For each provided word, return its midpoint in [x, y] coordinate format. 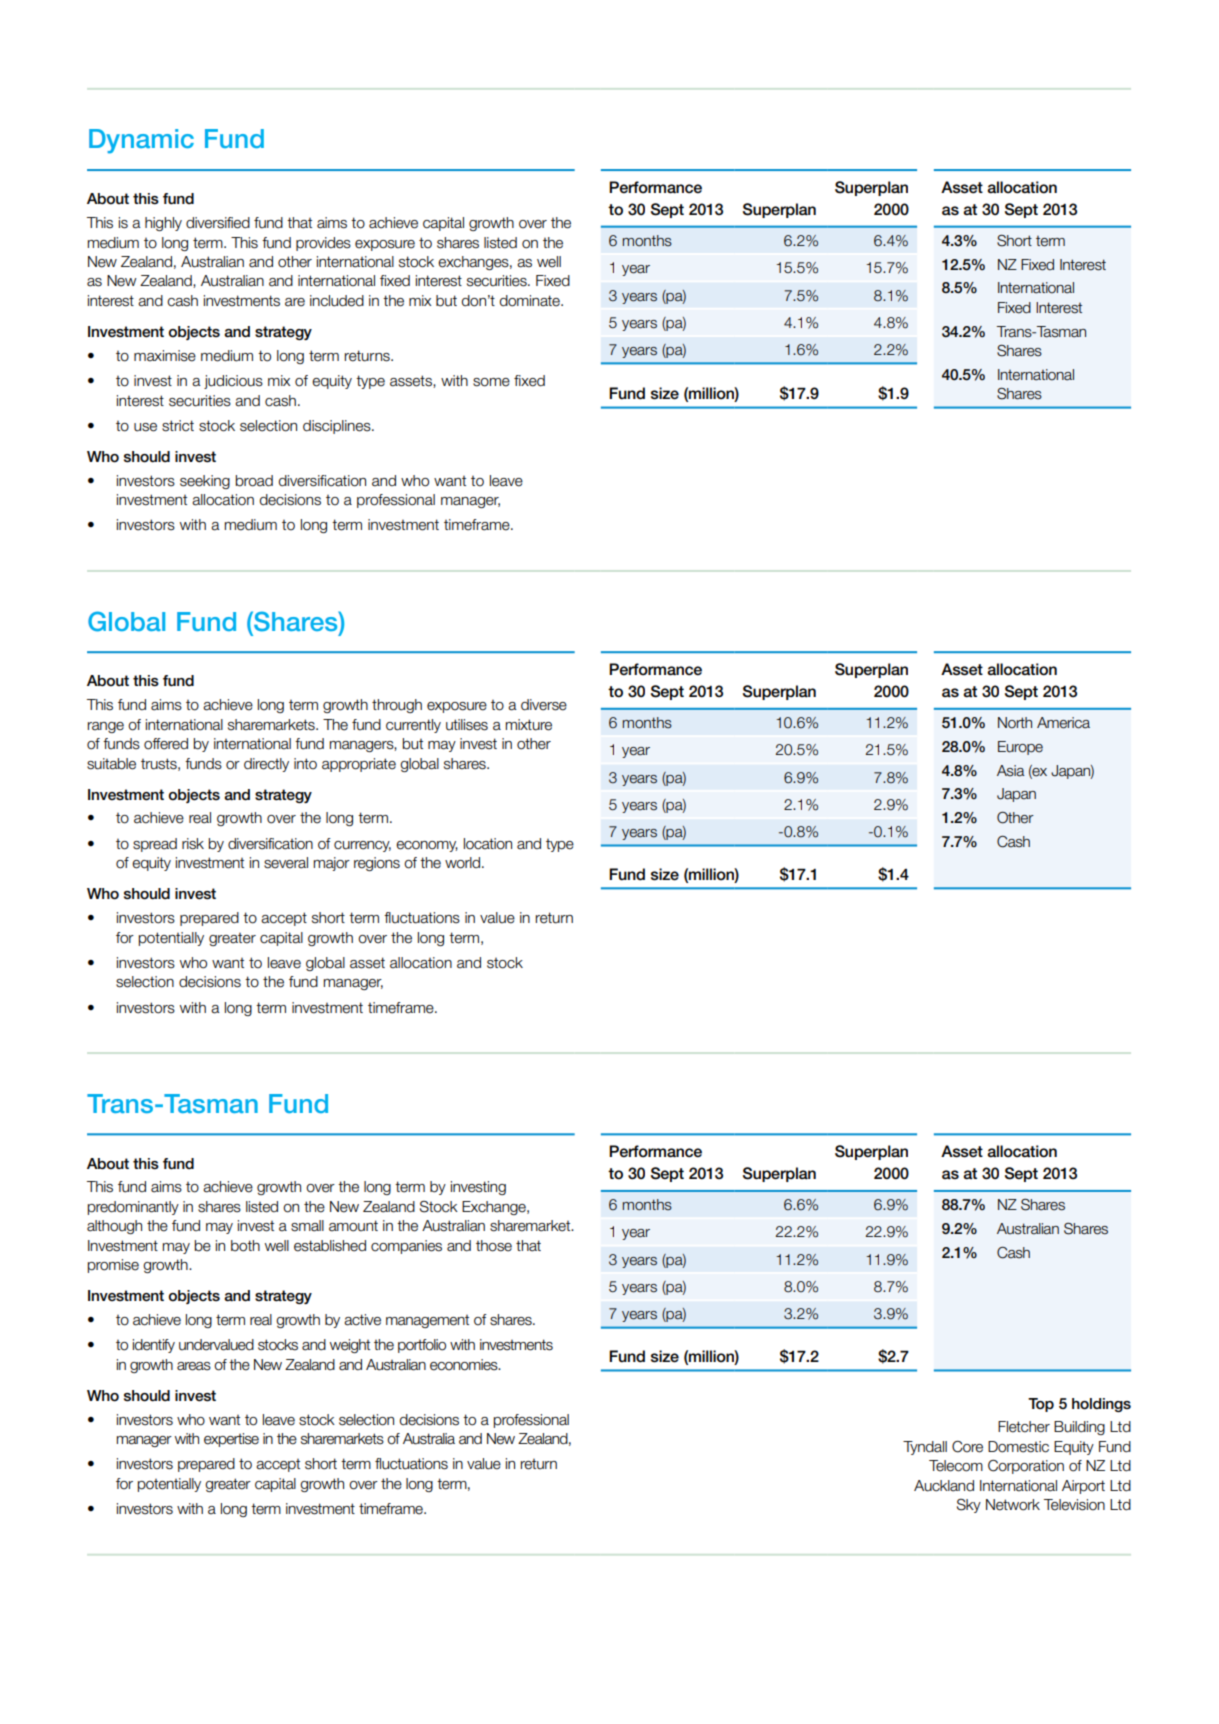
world [462, 863]
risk [193, 844]
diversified [218, 223]
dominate [531, 301]
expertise [231, 1440]
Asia [1011, 771]
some [491, 382]
